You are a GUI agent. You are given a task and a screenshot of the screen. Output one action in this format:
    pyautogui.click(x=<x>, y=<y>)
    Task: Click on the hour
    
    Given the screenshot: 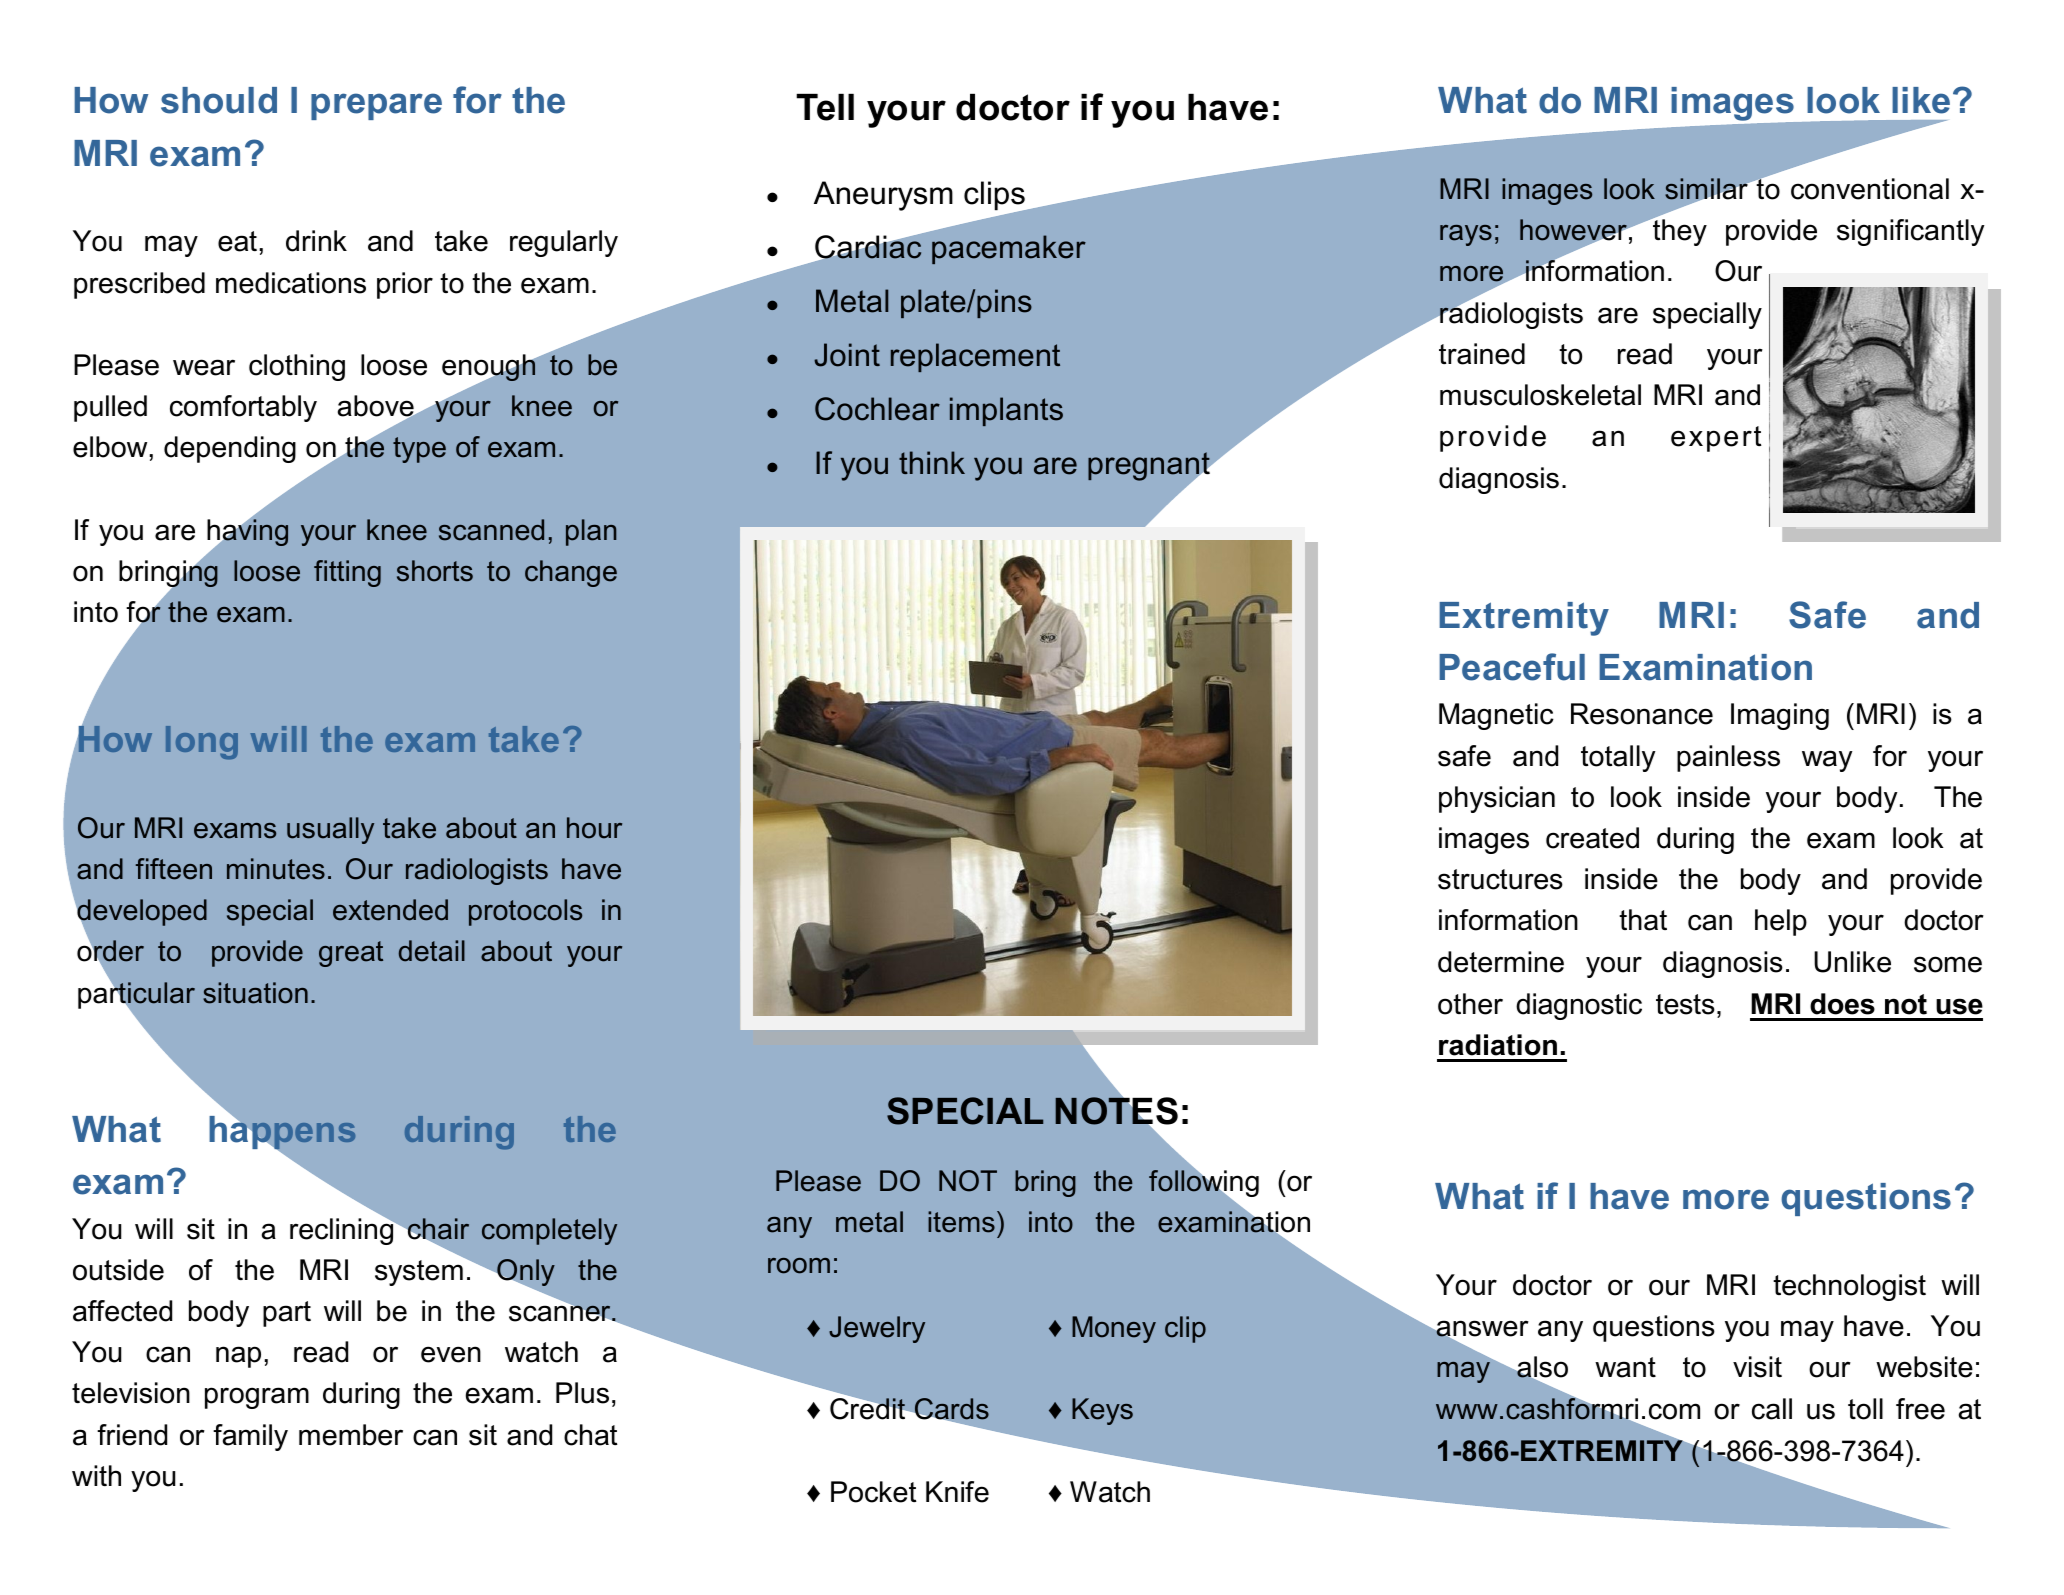 What is the action you would take?
    pyautogui.click(x=594, y=828)
